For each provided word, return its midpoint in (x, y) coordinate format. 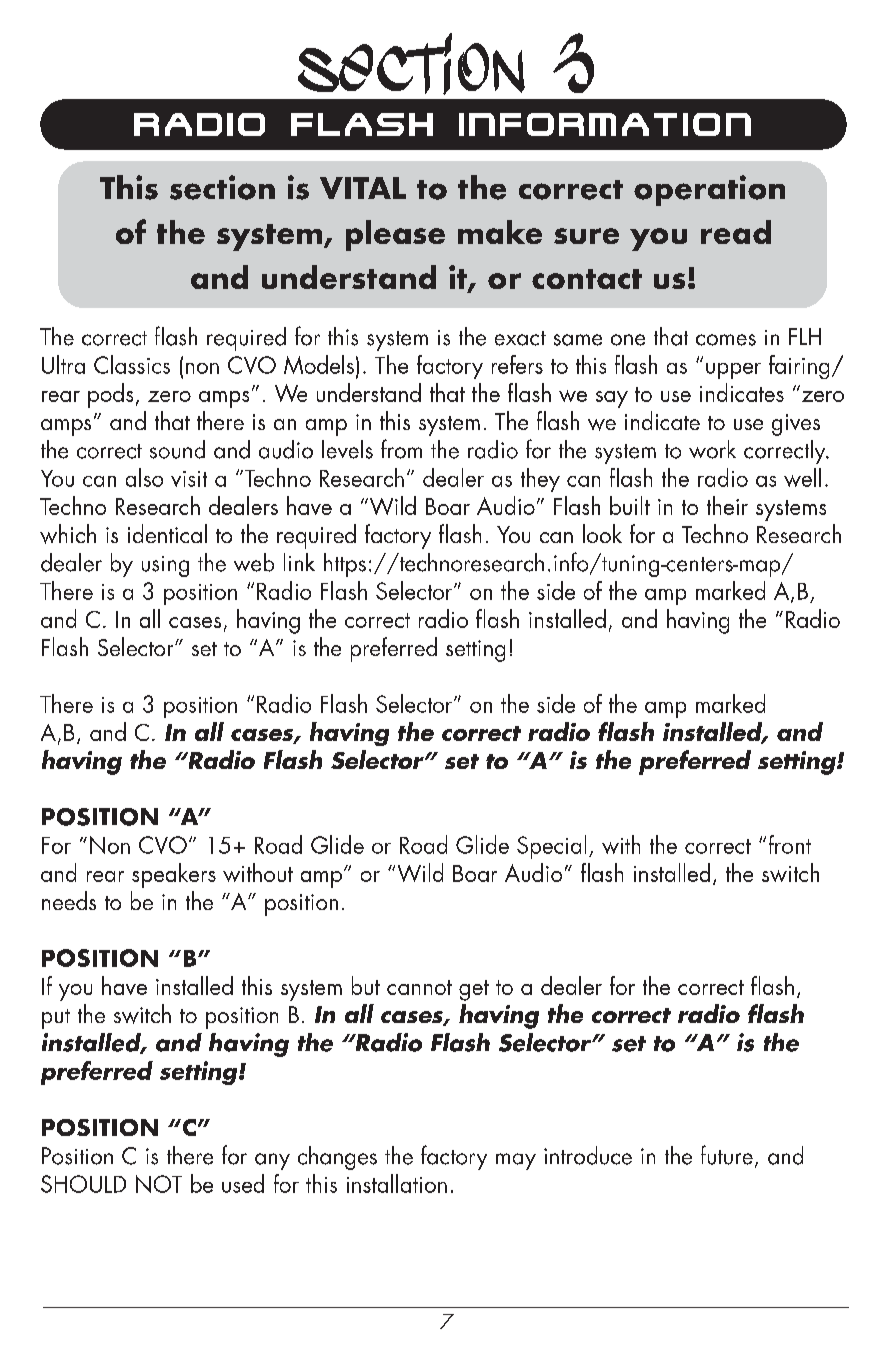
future (727, 1155)
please (395, 235)
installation (397, 1183)
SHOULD (83, 1184)
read (736, 232)
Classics (132, 364)
